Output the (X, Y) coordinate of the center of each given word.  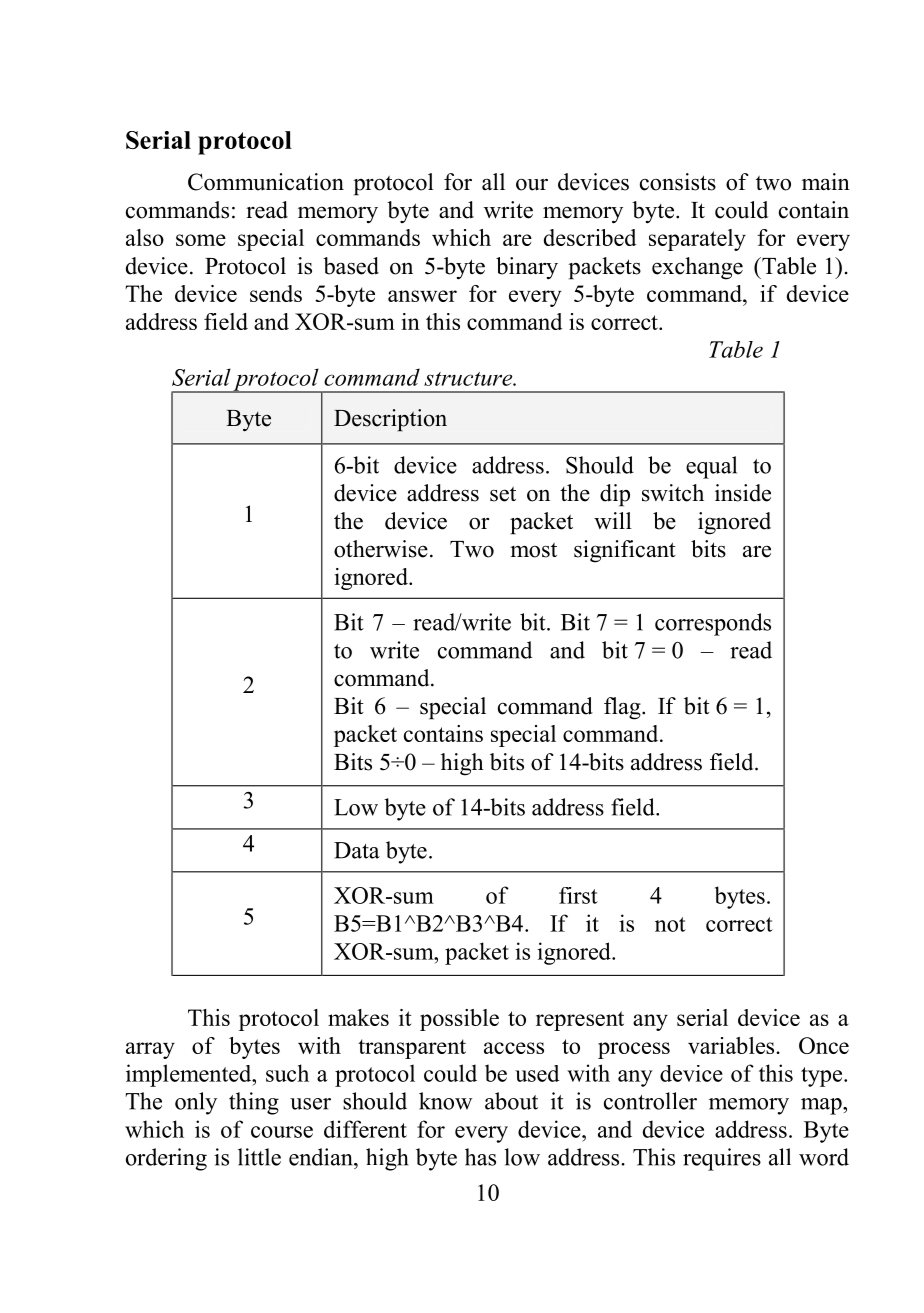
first (578, 895)
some (201, 240)
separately (697, 240)
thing (254, 1103)
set (503, 494)
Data (357, 850)
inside (743, 493)
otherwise (381, 549)
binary (527, 268)
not (670, 924)
